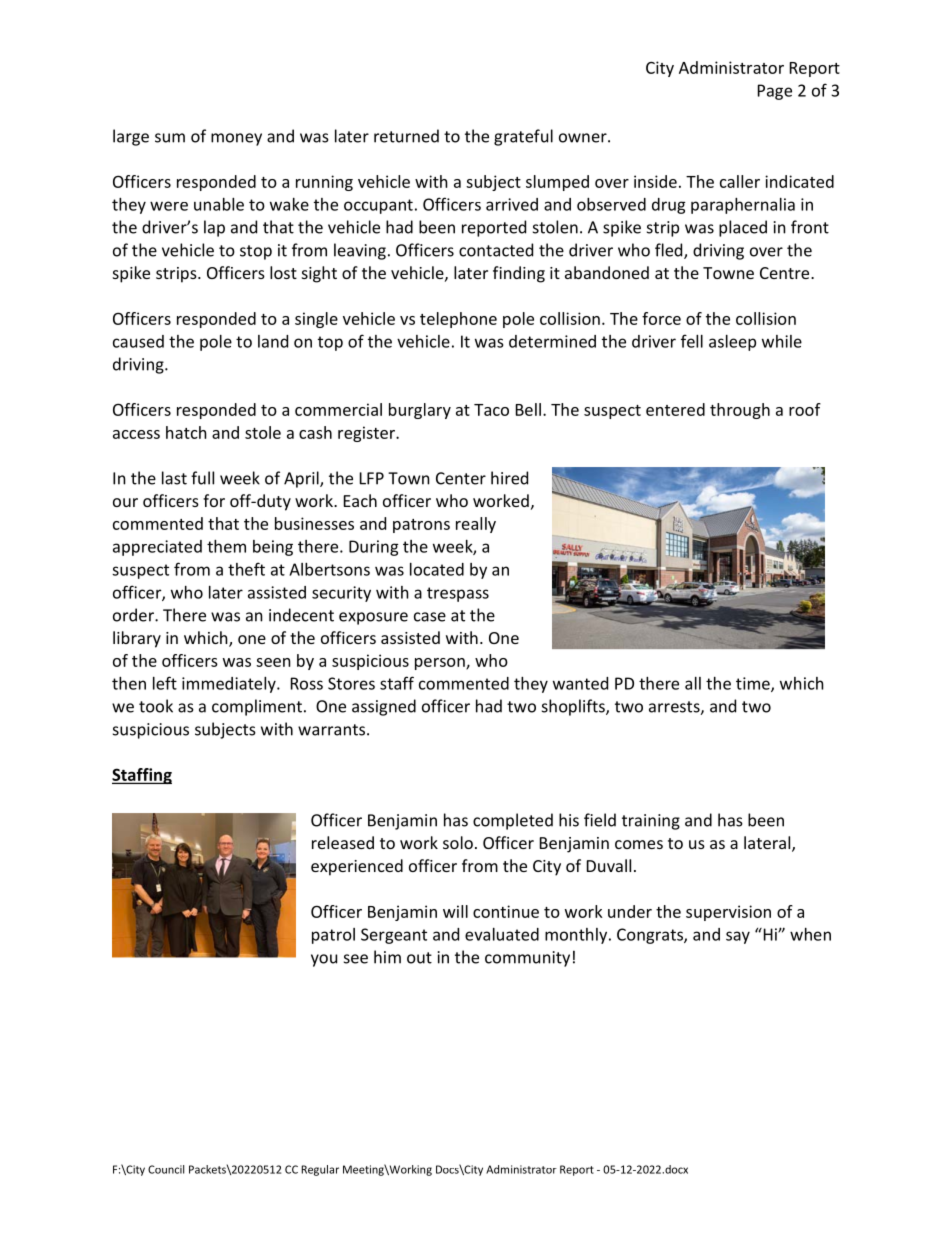  I want to click on full, so click(202, 478).
